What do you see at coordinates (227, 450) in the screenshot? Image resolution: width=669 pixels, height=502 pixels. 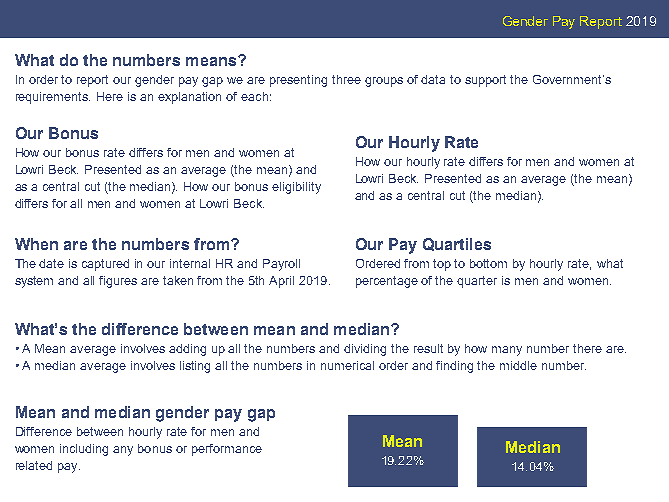 I see `performance` at bounding box center [227, 450].
